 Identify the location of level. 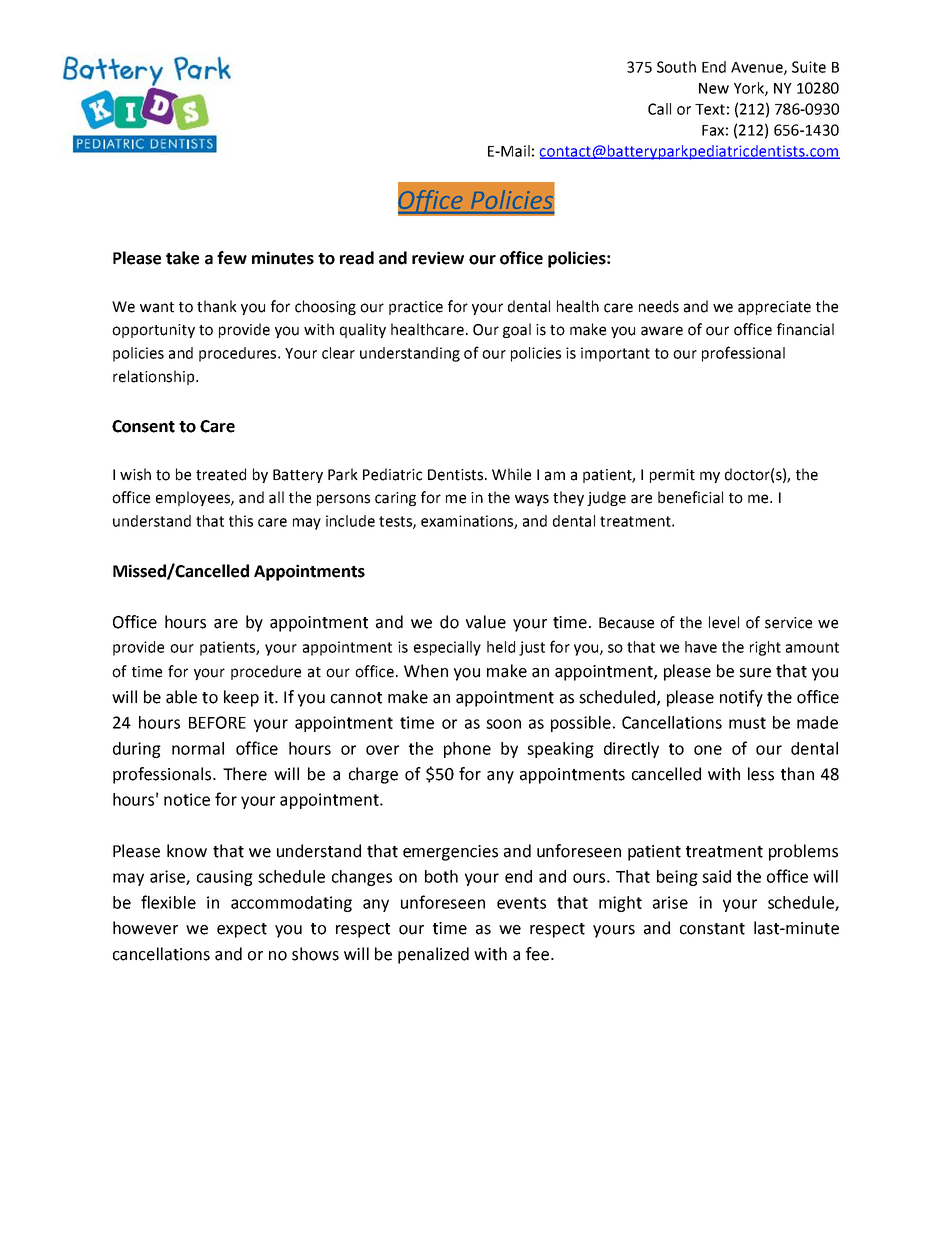
(724, 622).
